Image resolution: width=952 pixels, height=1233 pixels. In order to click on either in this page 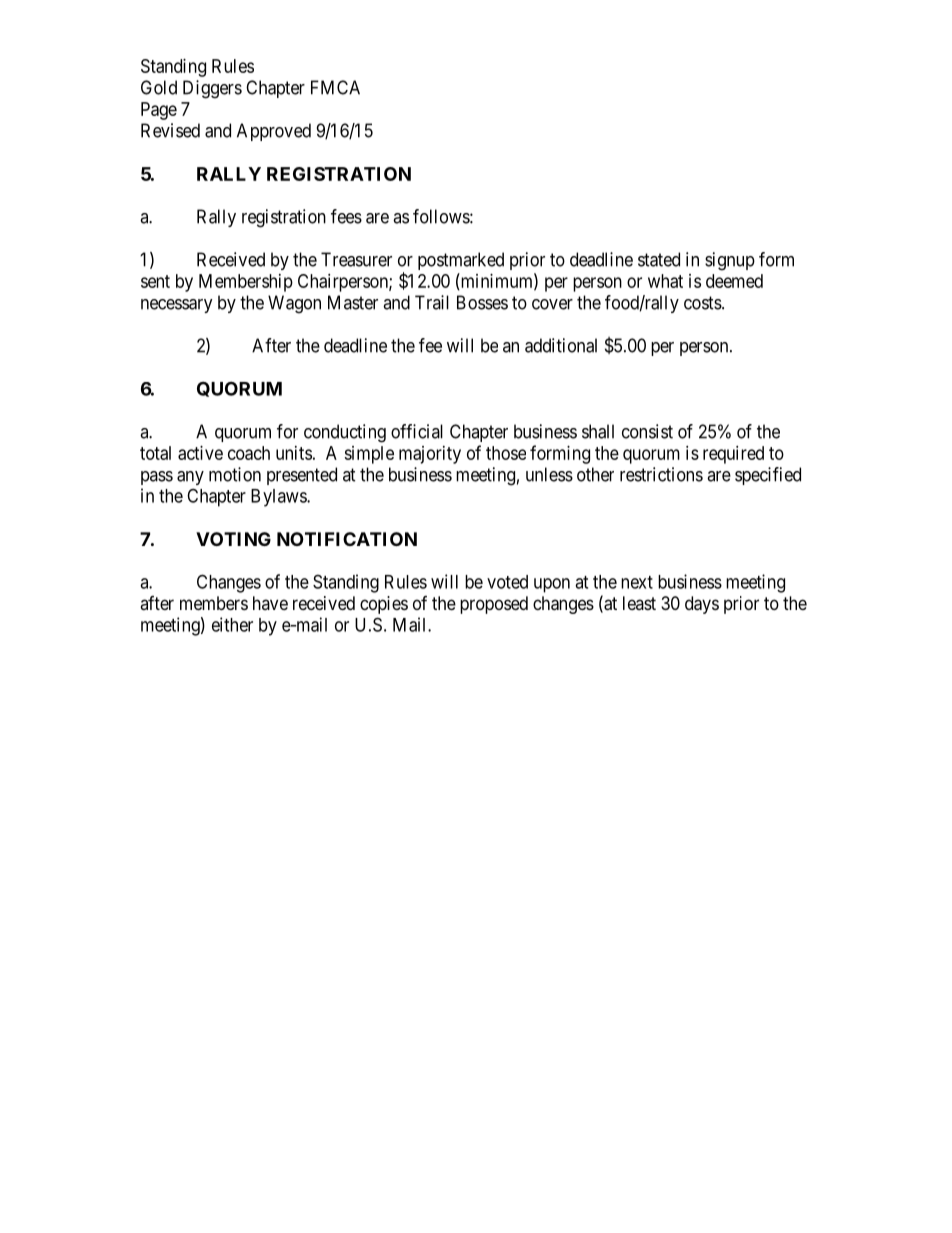, I will do `click(232, 624)`.
